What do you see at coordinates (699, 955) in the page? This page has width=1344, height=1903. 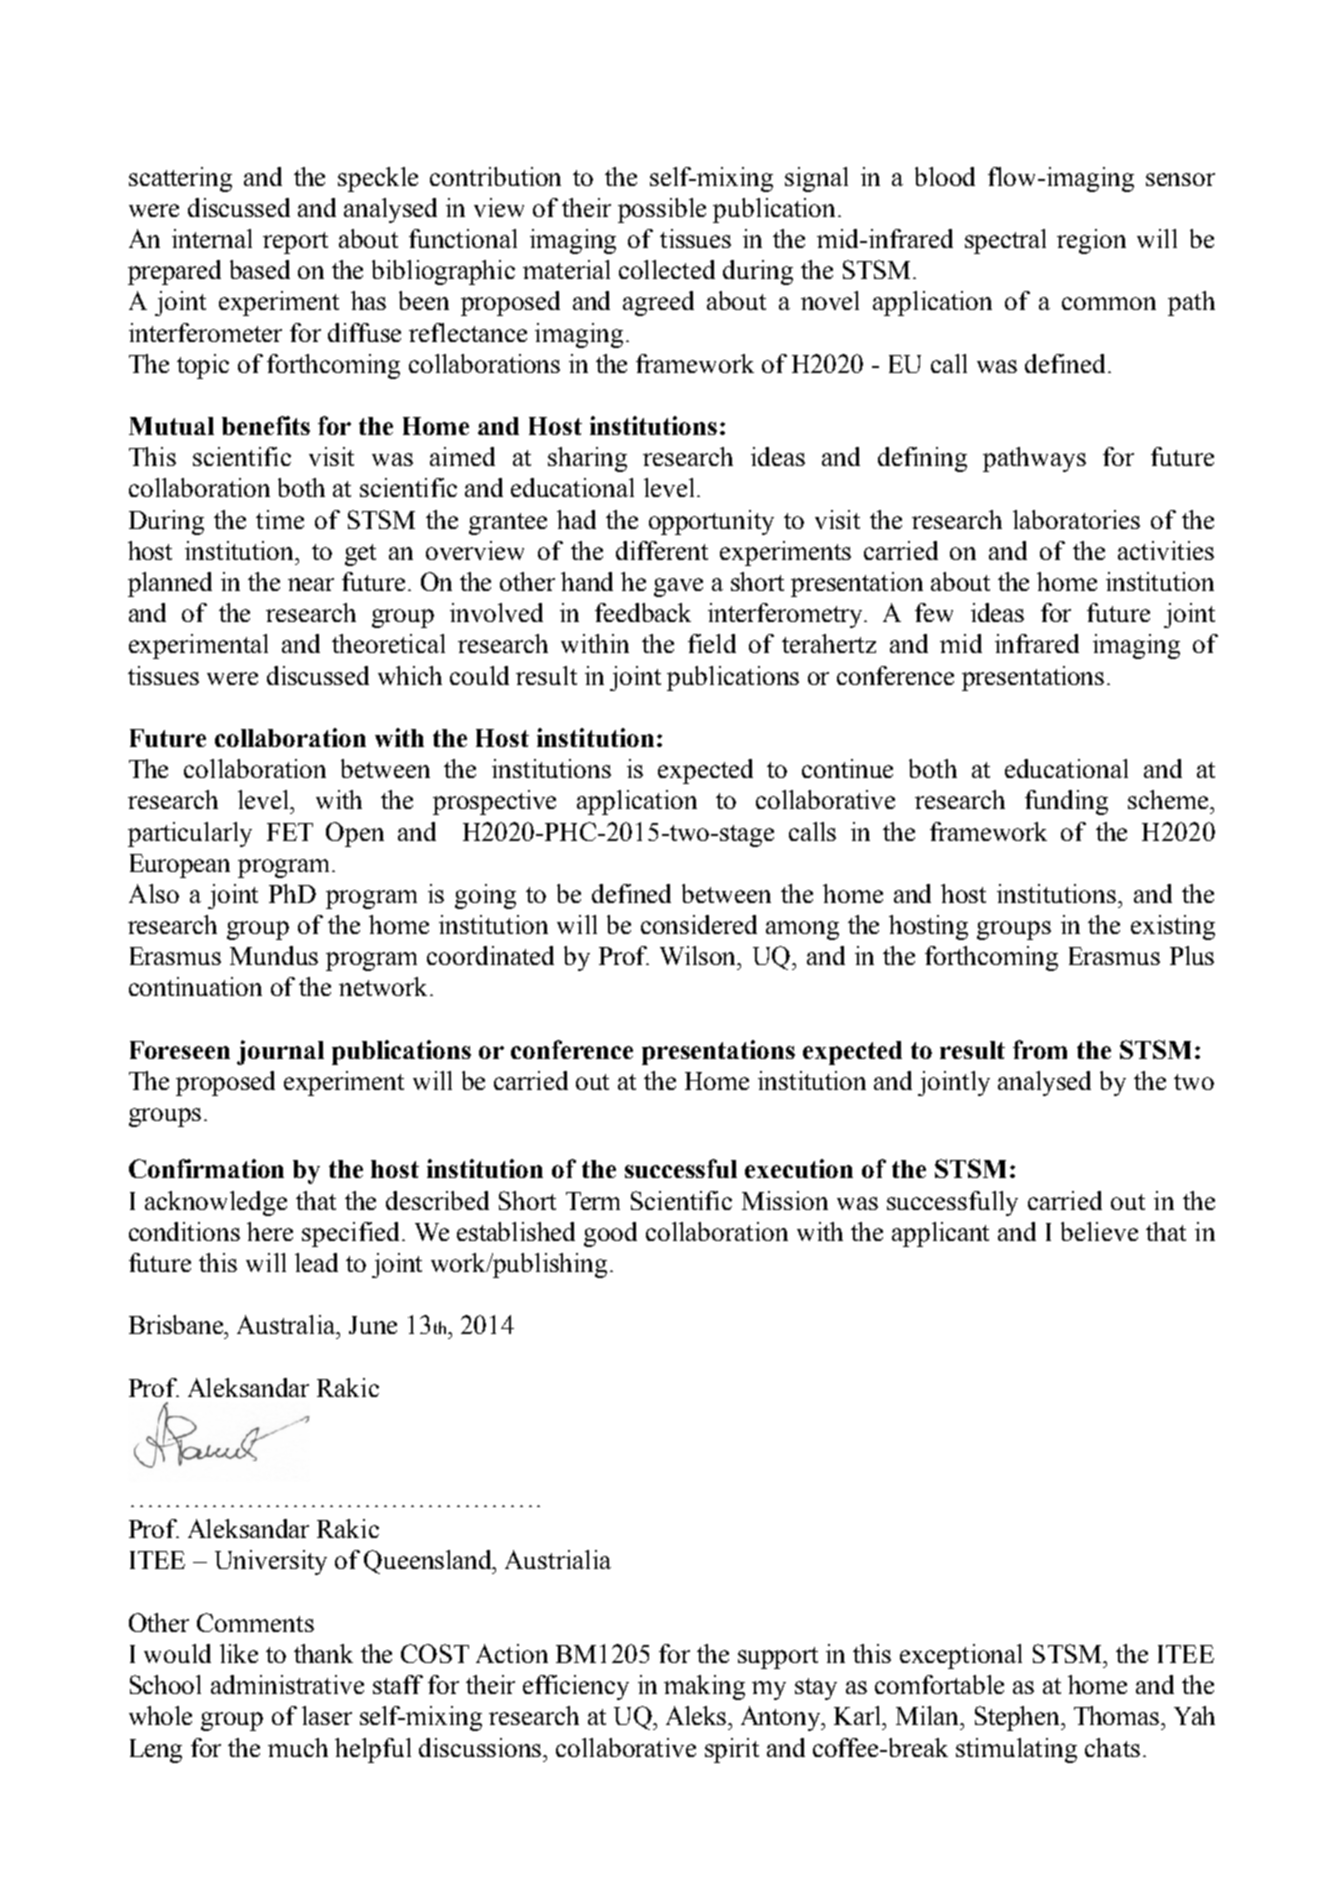 I see `Wilson` at bounding box center [699, 955].
